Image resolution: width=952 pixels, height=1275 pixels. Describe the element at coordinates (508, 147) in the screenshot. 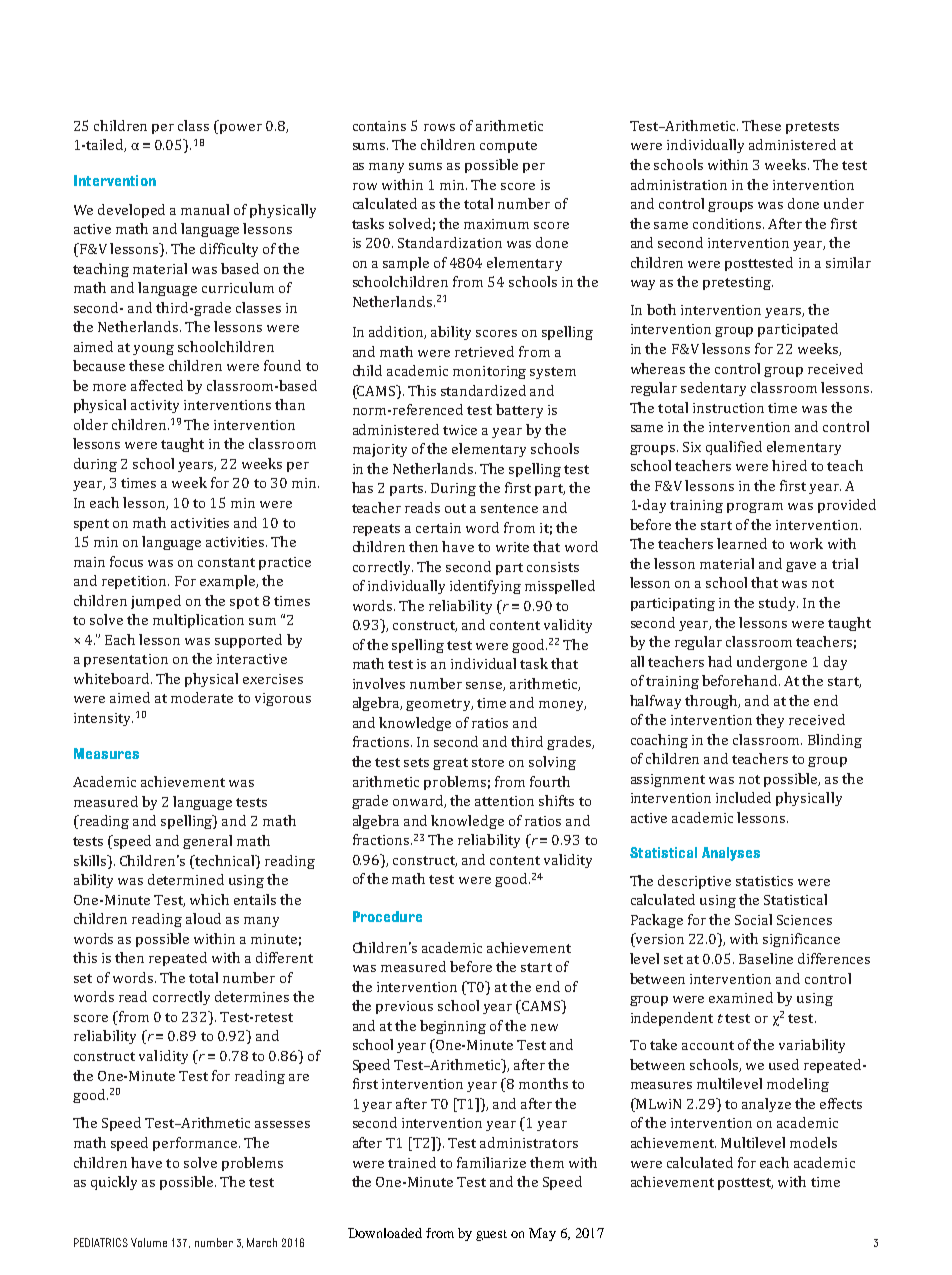

I see `compute` at that location.
